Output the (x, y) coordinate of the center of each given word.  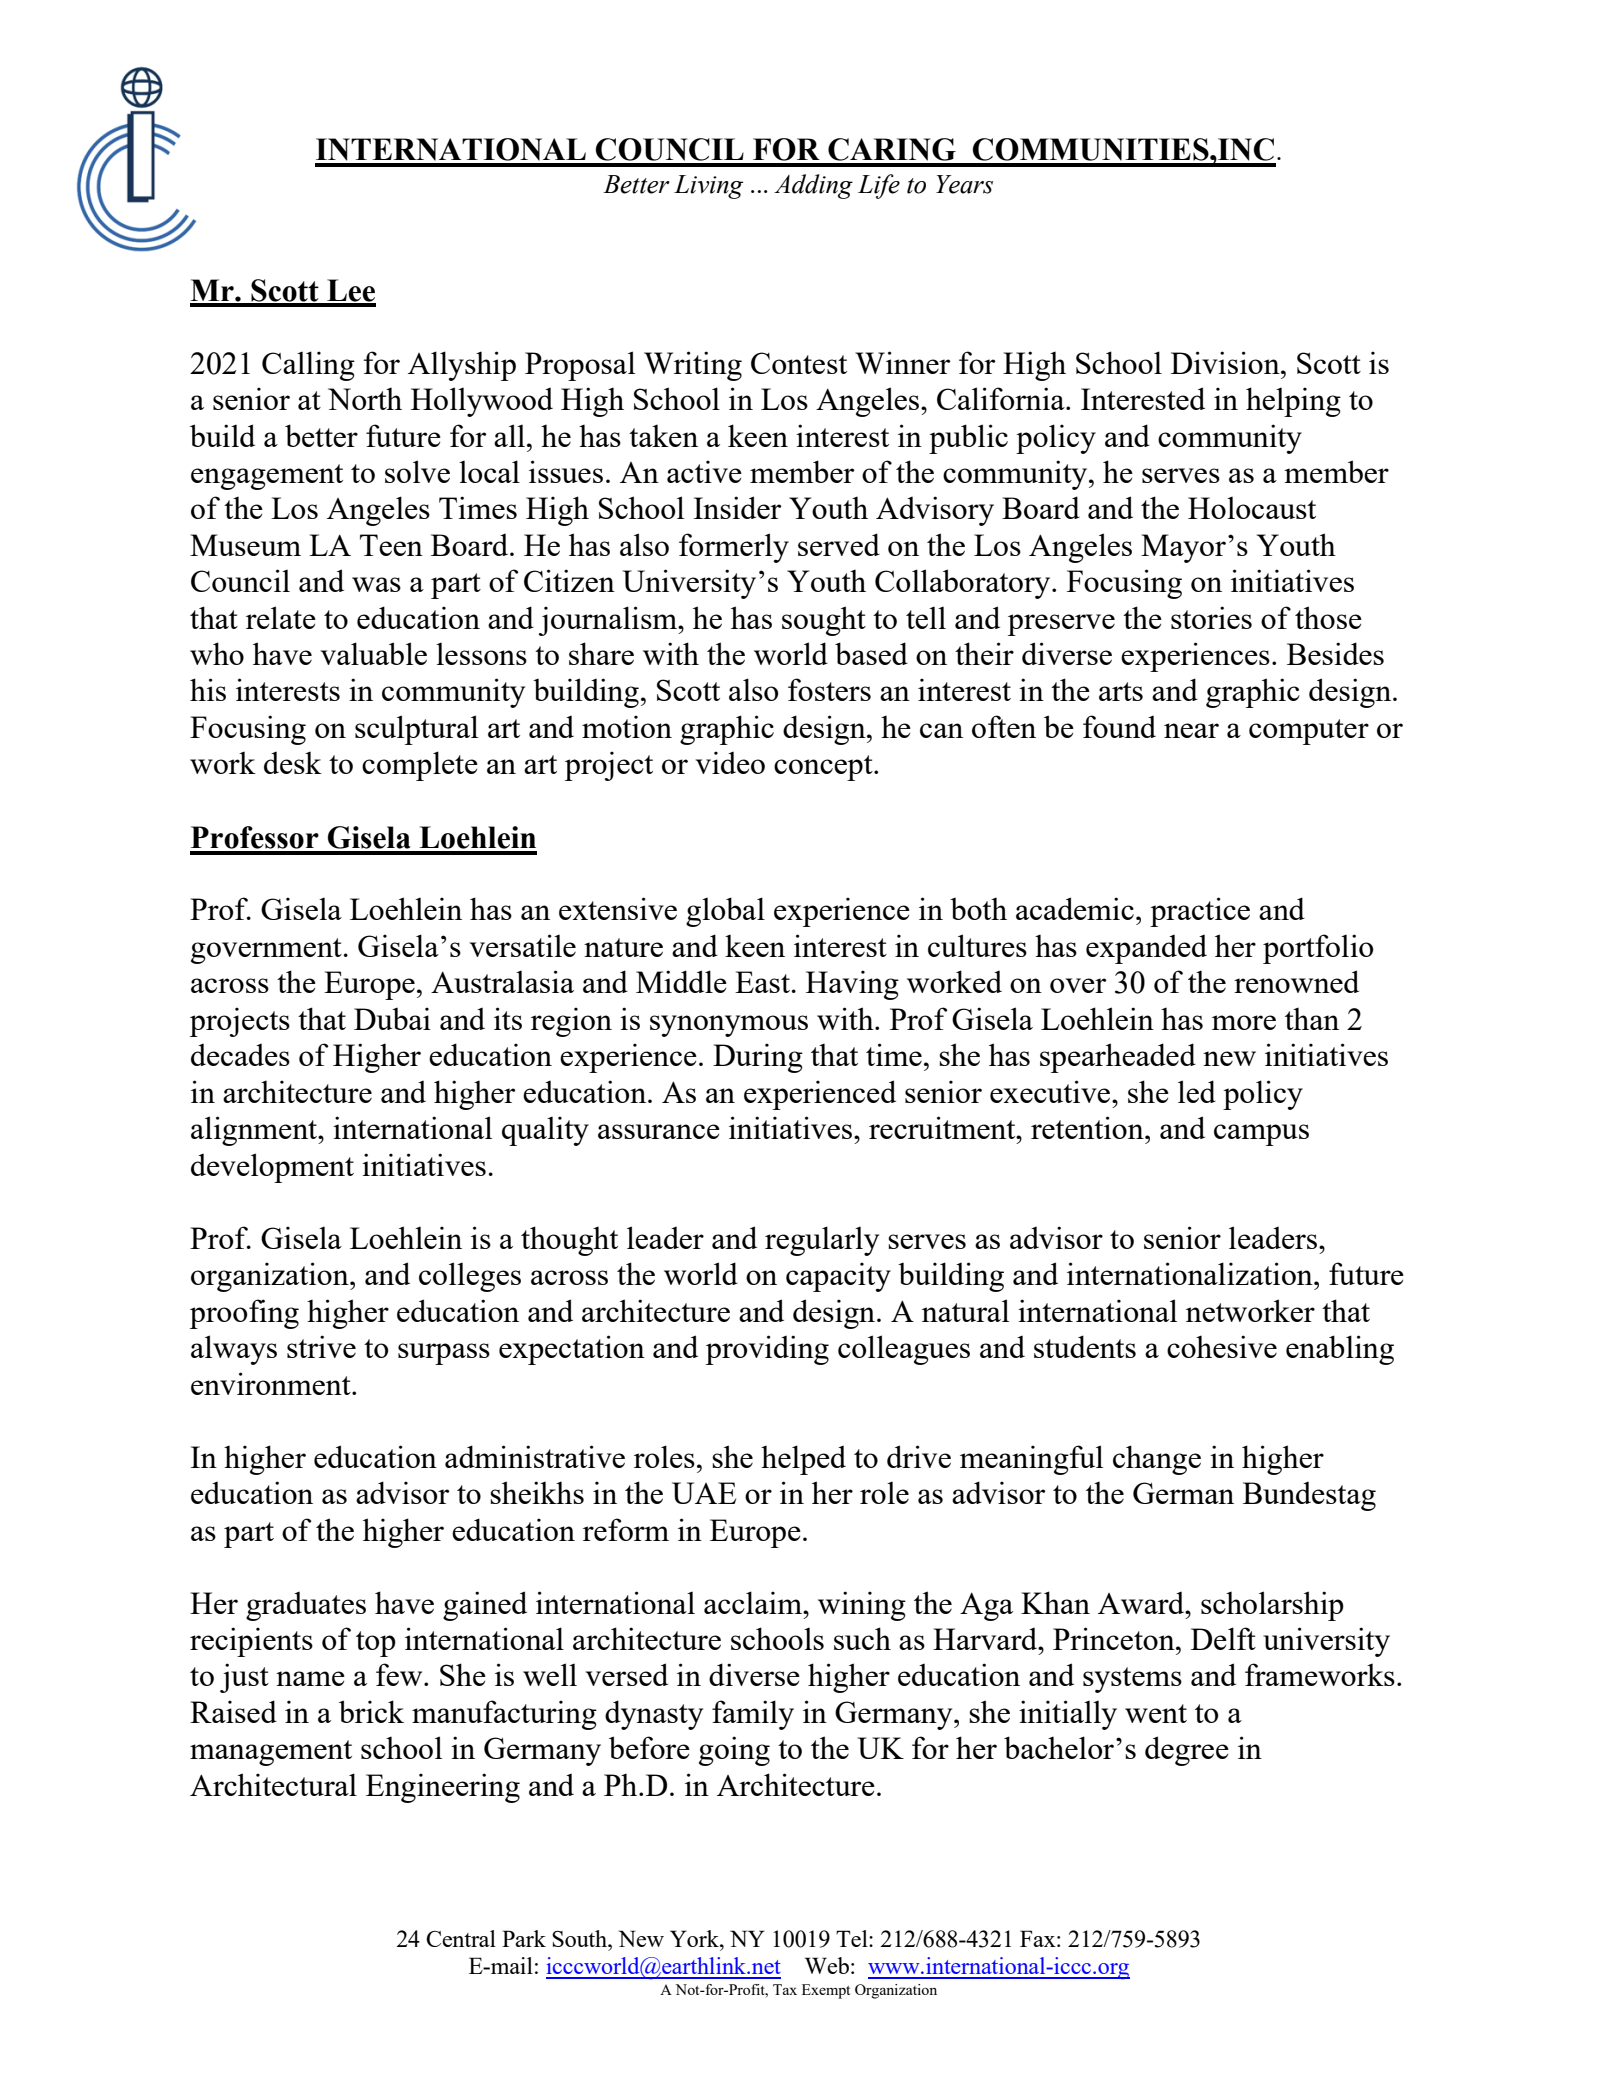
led (1197, 1091)
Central (461, 1938)
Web (827, 1965)
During (758, 1058)
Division (1226, 362)
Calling (308, 366)
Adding (813, 186)
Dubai (392, 1018)
